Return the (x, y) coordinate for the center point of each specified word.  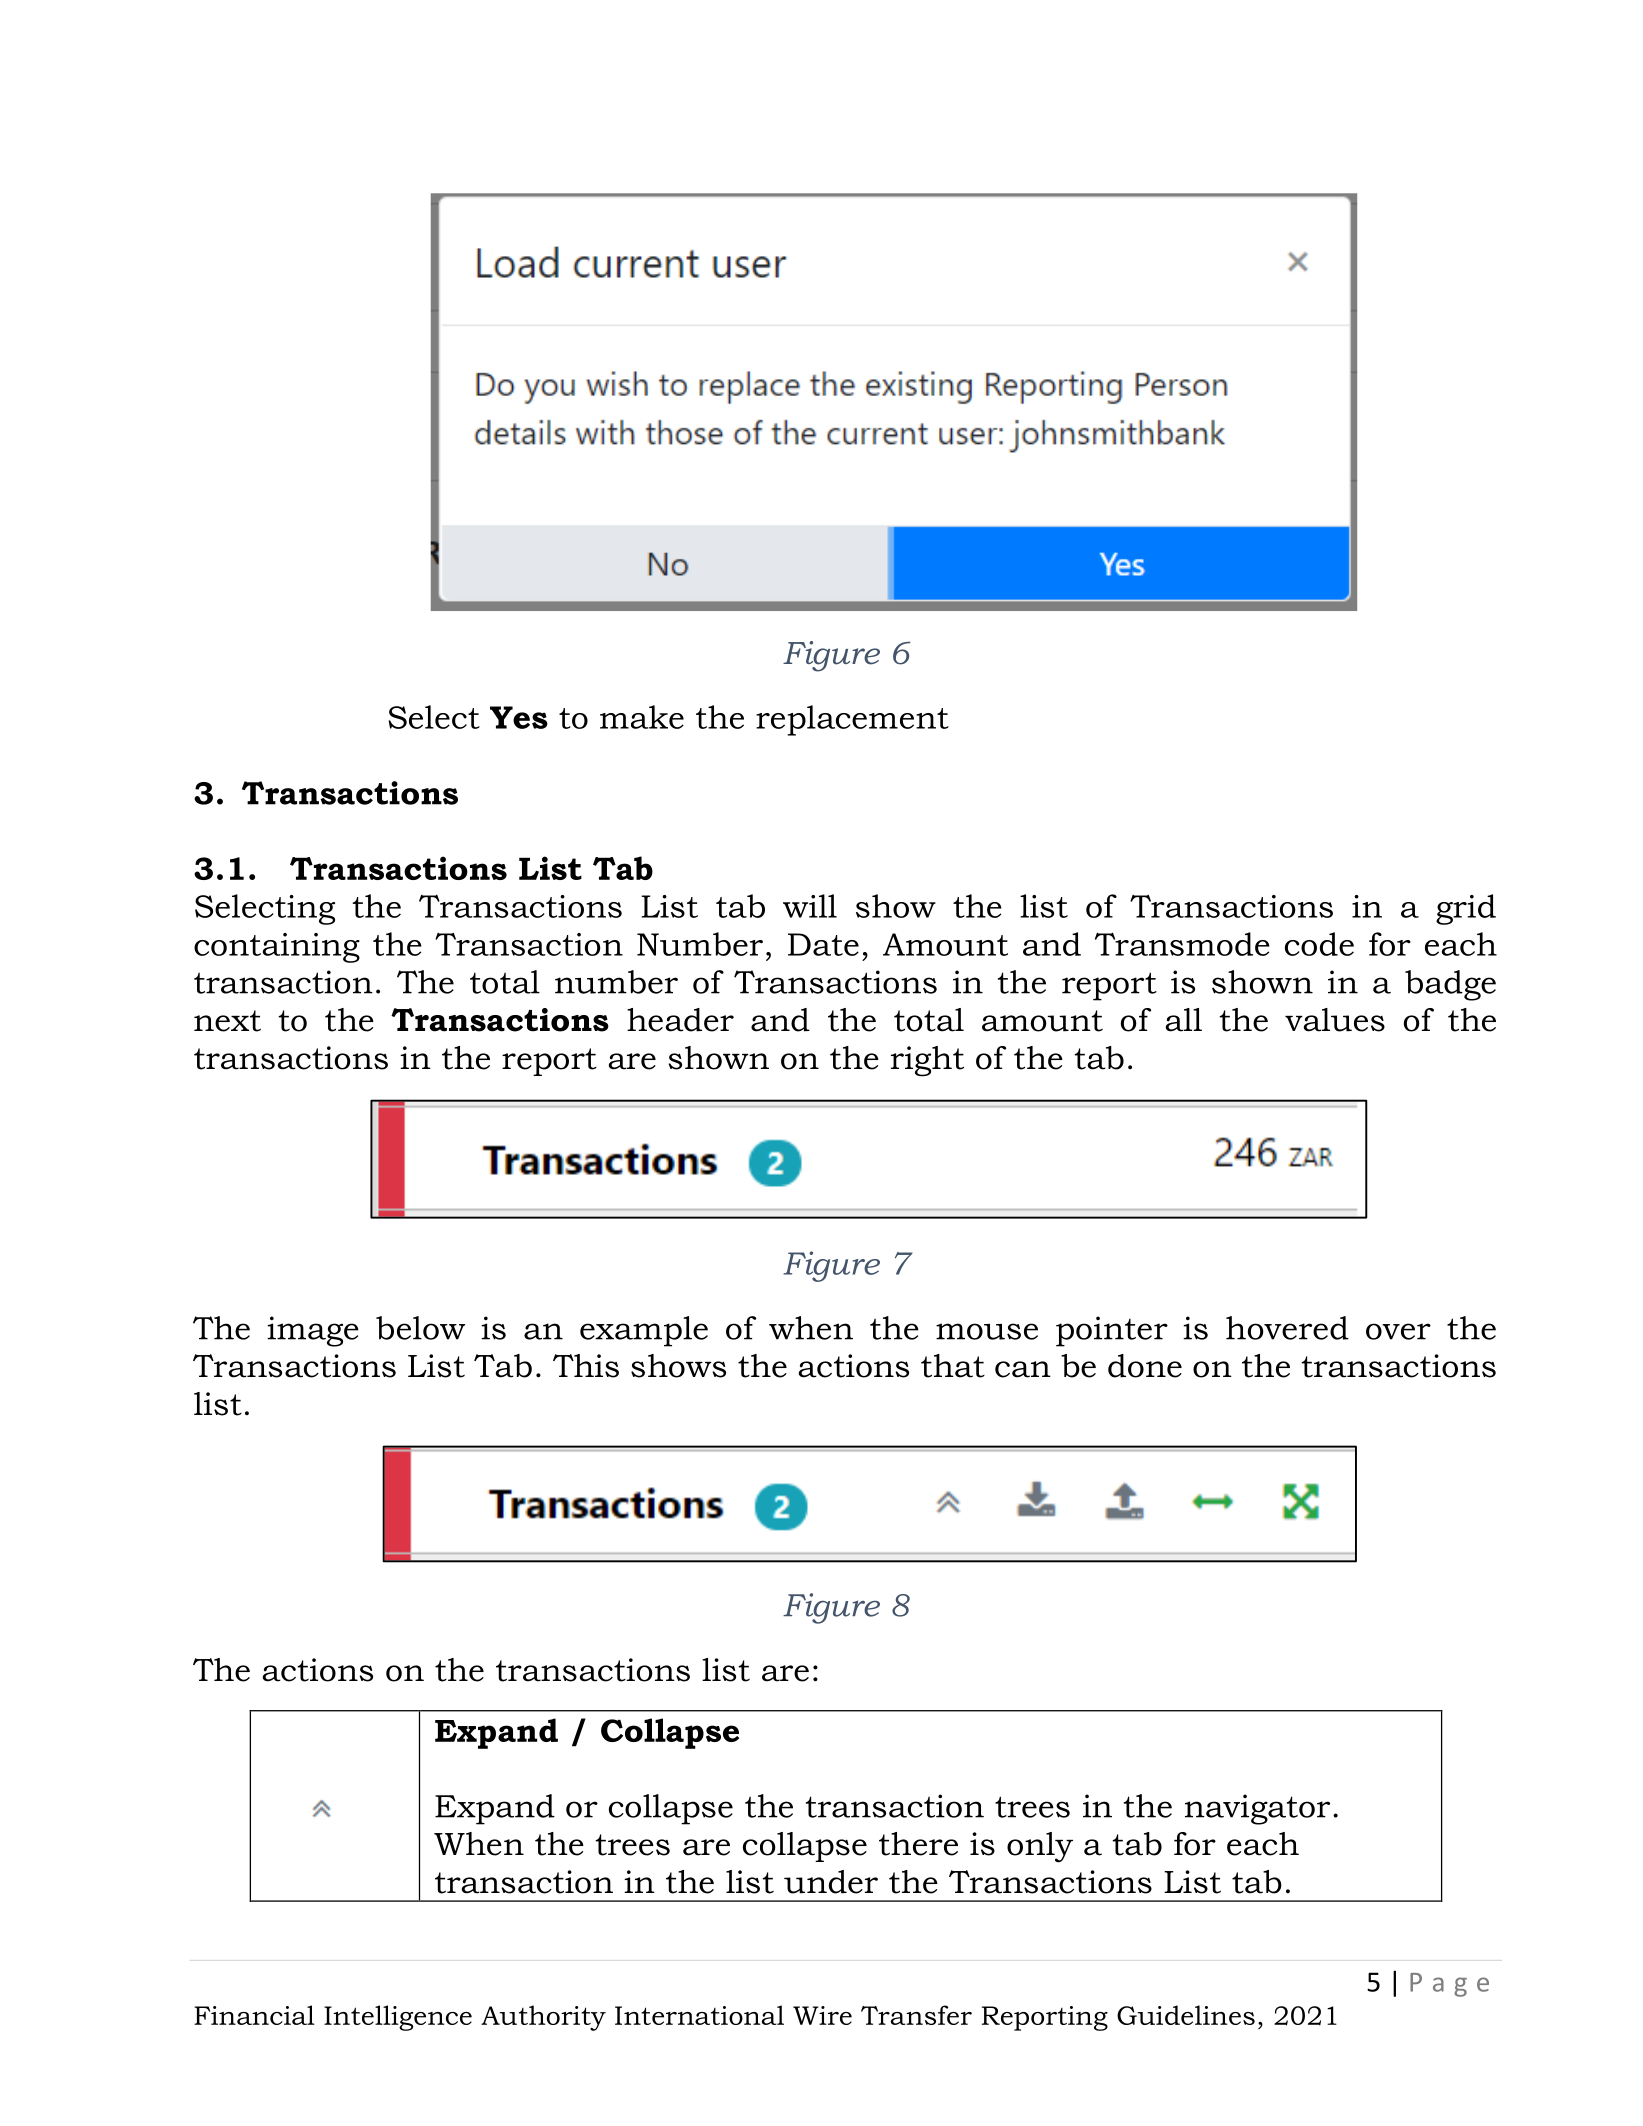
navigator (1257, 1809)
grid (1466, 909)
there (918, 1844)
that (953, 1366)
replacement (852, 720)
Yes (519, 717)
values (1335, 1020)
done (1145, 1366)
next (227, 1021)
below (420, 1328)
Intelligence (398, 2018)
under (831, 1882)
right (927, 1061)
